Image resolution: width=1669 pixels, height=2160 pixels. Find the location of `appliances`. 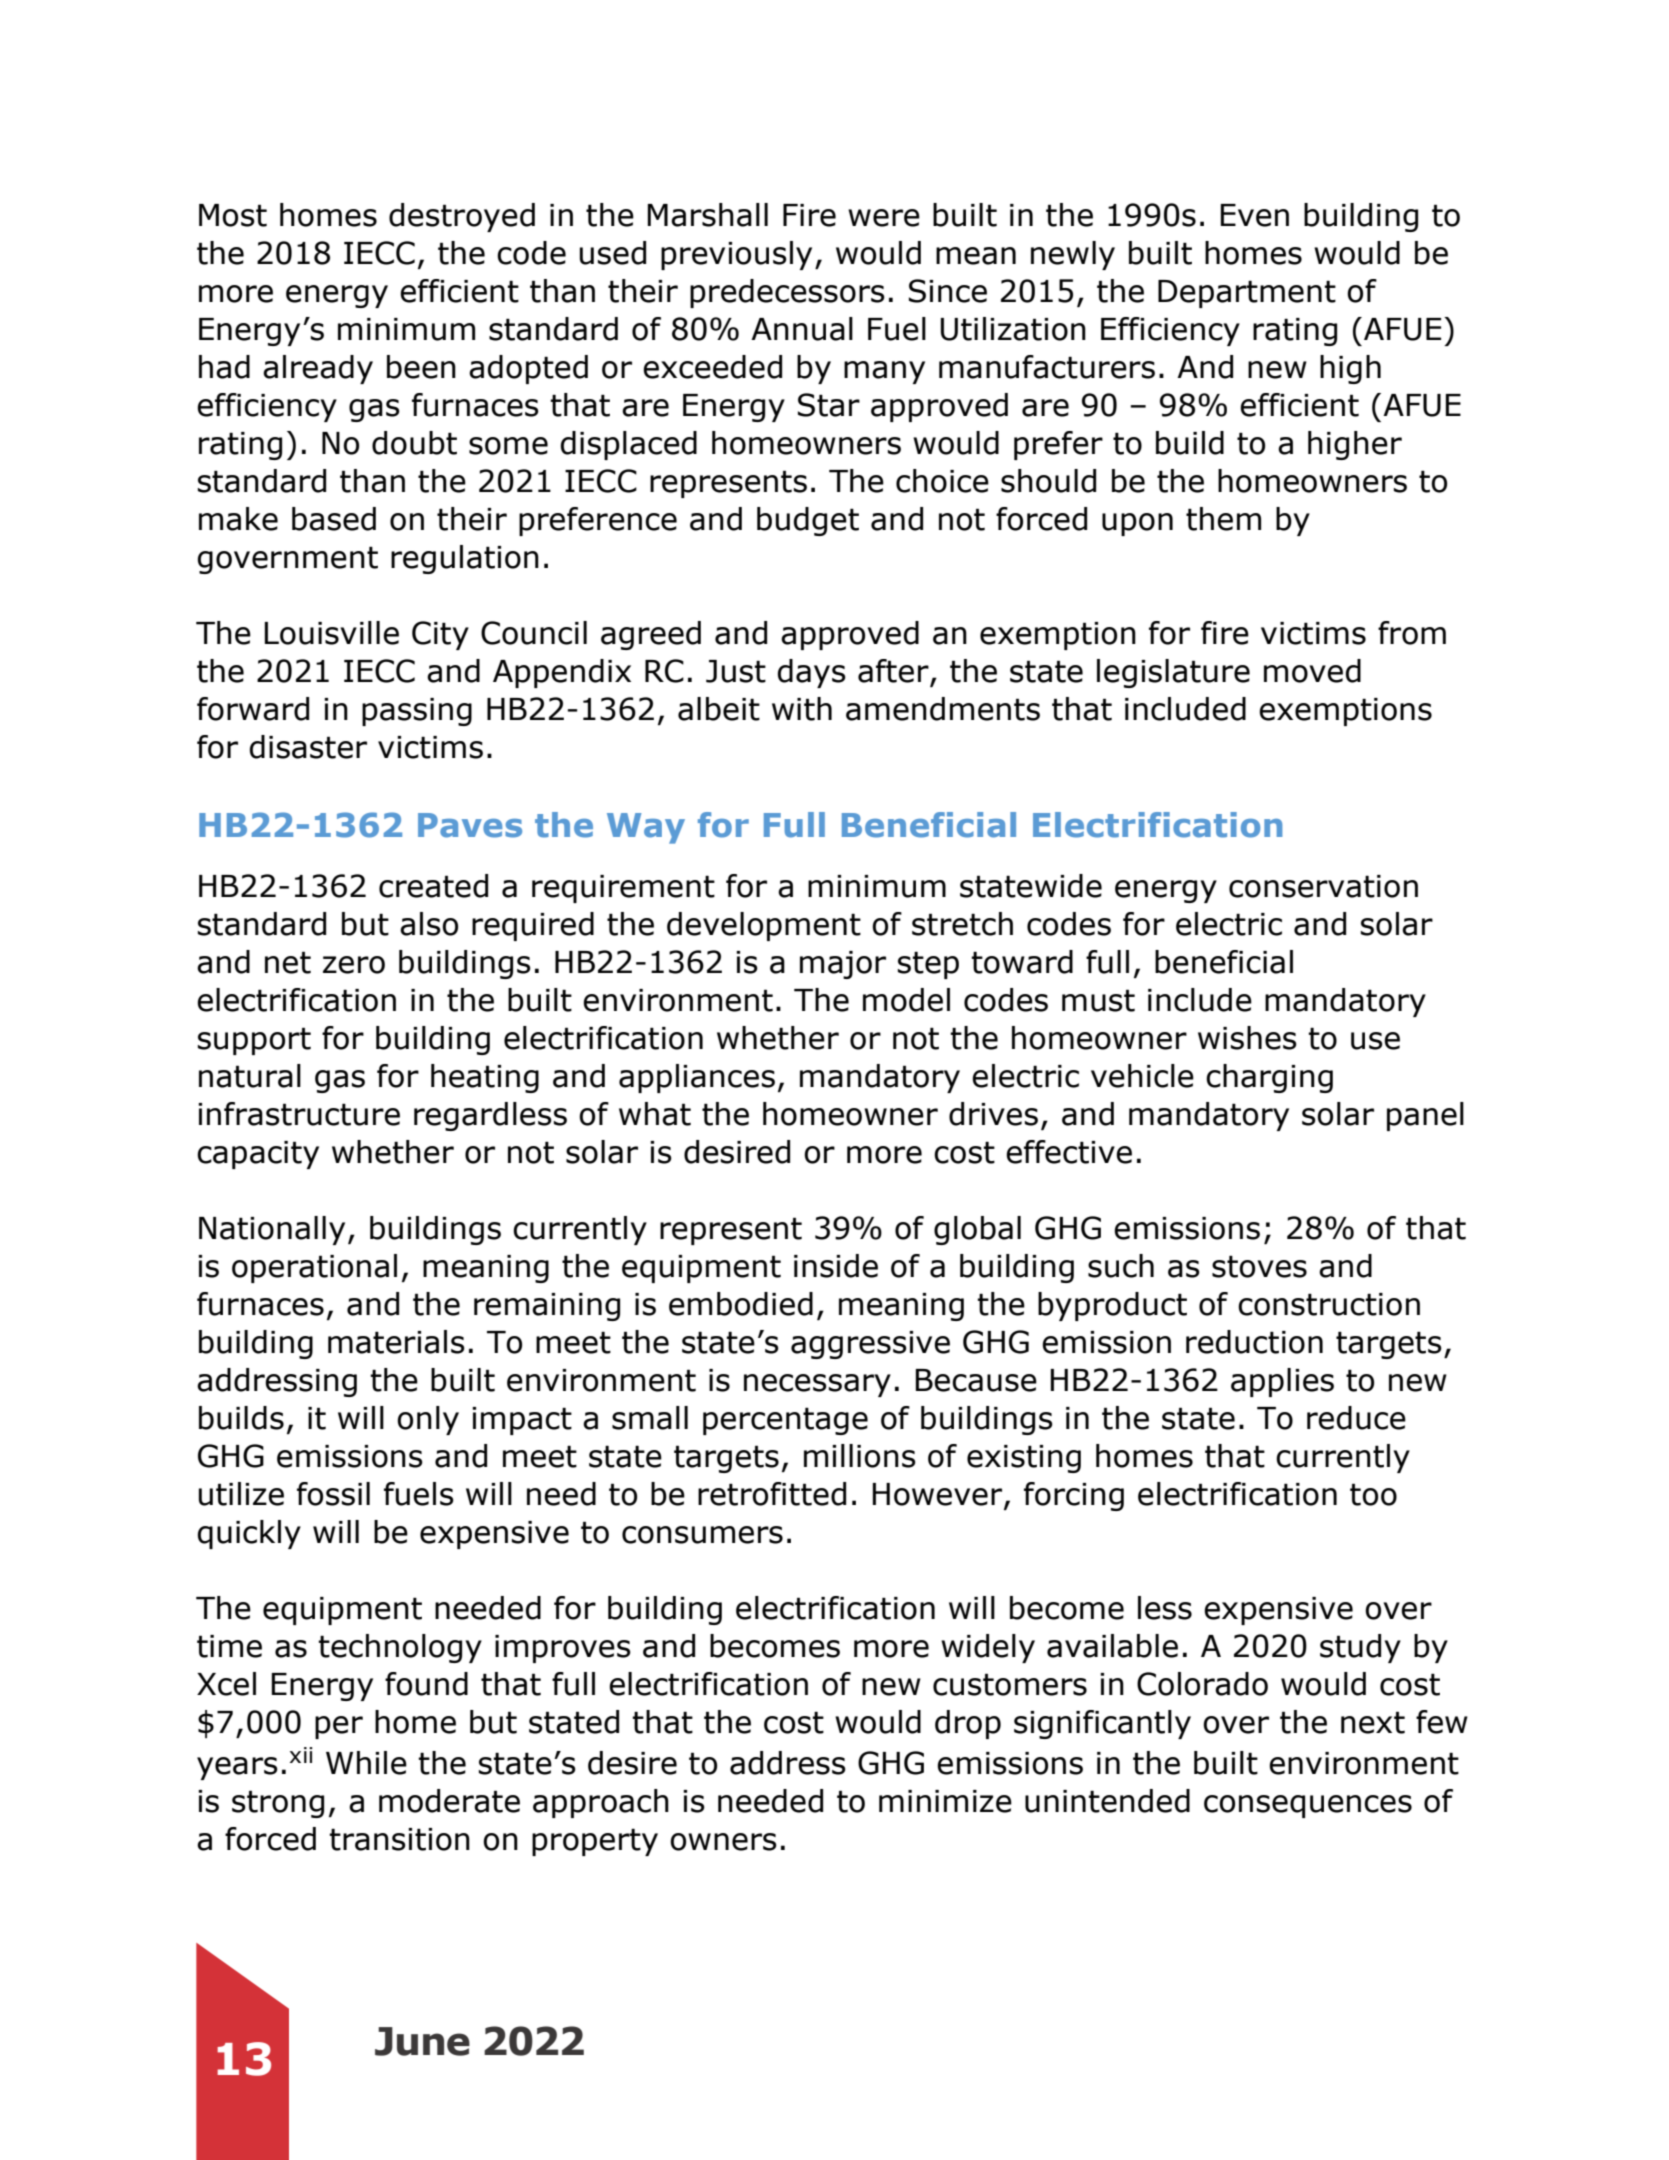

appliances is located at coordinates (697, 1078).
